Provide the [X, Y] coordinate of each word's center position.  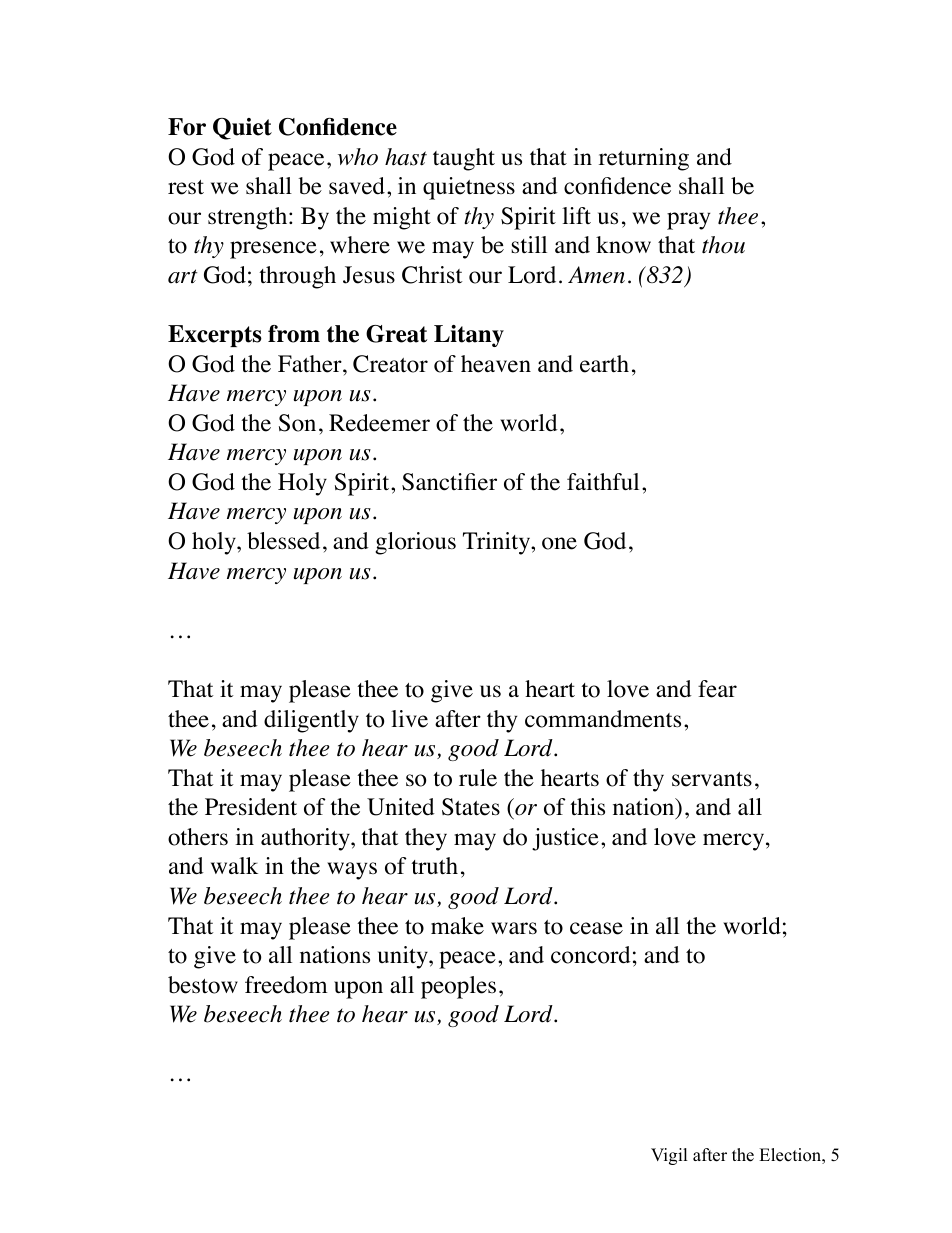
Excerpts [215, 336]
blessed [283, 541]
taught [464, 159]
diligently [311, 721]
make [457, 926]
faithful [603, 482]
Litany [469, 336]
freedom [286, 985]
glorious [415, 543]
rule [478, 778]
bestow [203, 985]
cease [596, 928]
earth [604, 364]
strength [249, 218]
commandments [603, 719]
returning [644, 159]
